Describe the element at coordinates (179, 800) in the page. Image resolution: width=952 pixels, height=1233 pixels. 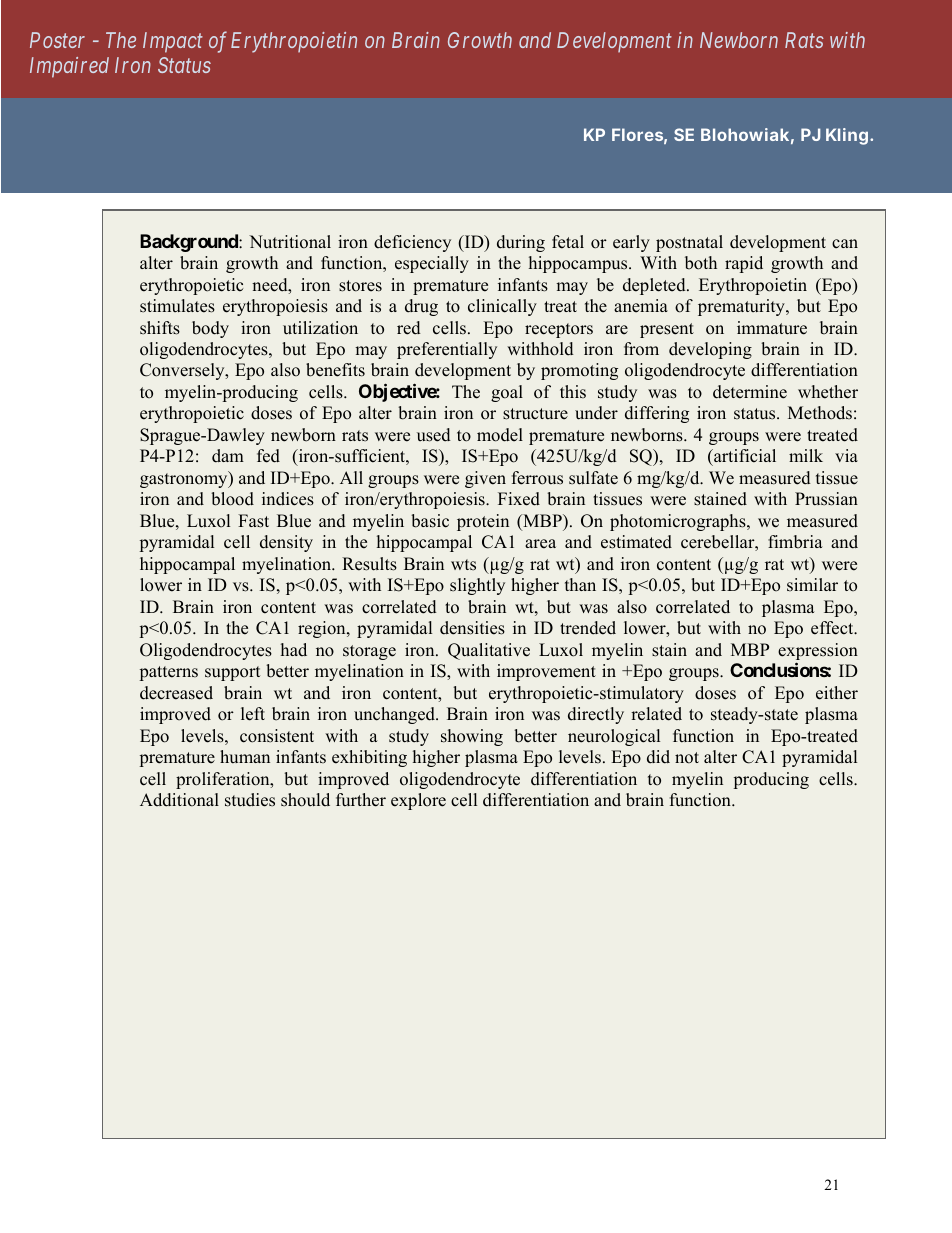
I see `Additional` at that location.
